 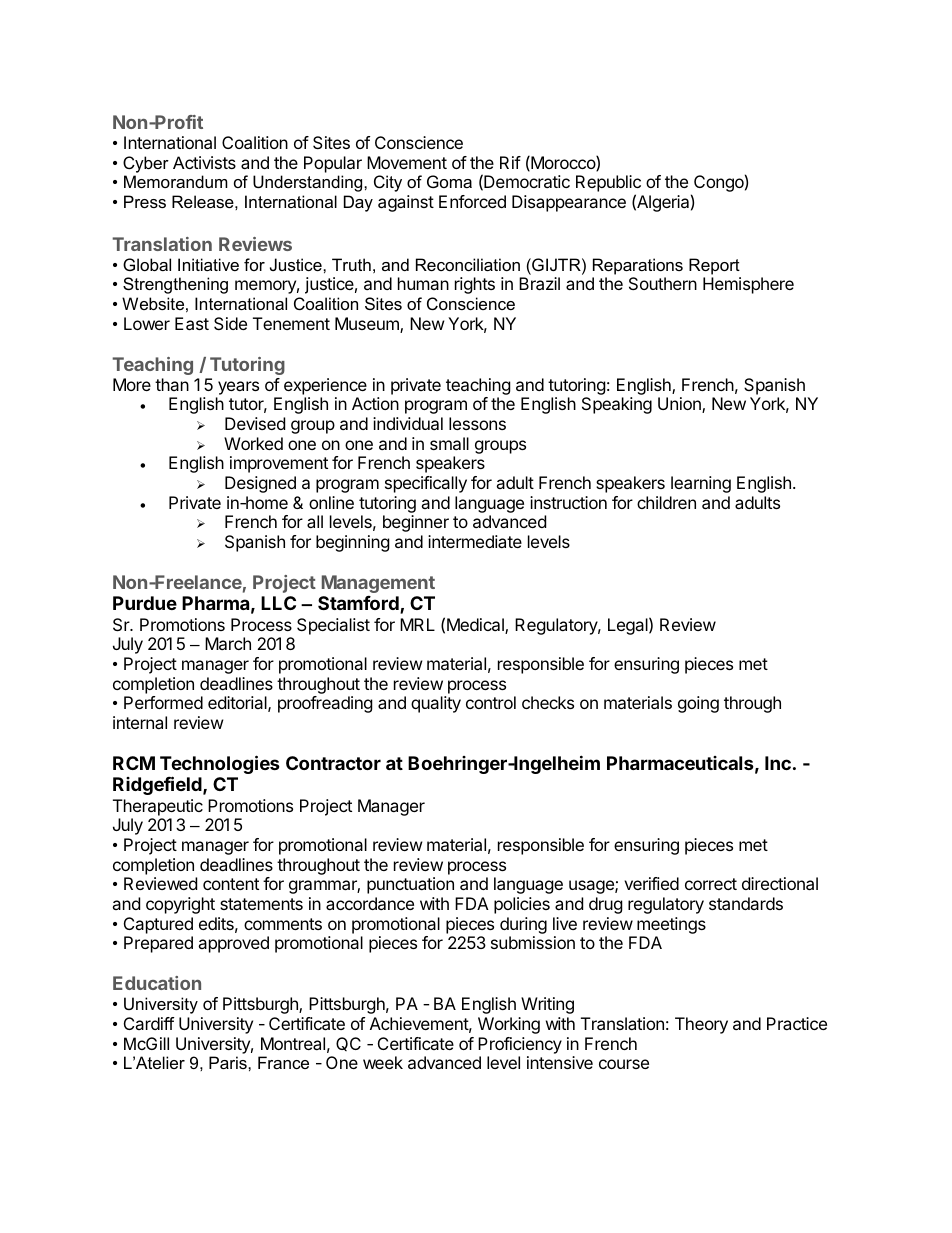 What do you see at coordinates (778, 763) in the screenshot?
I see `Inc` at bounding box center [778, 763].
